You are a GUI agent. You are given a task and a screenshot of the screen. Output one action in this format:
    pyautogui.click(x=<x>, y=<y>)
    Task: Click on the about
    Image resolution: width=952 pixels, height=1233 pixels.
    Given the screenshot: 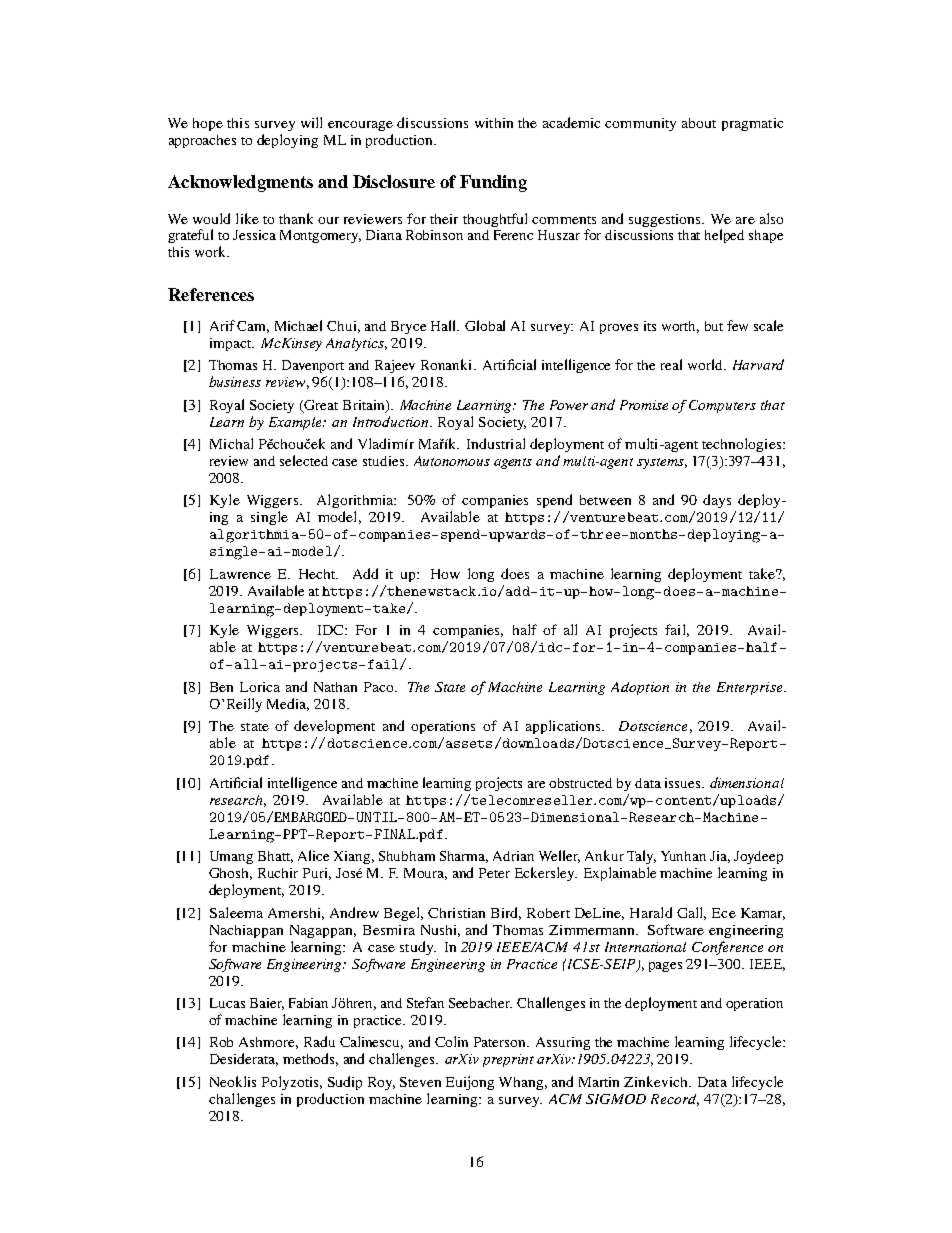 What is the action you would take?
    pyautogui.click(x=699, y=123)
